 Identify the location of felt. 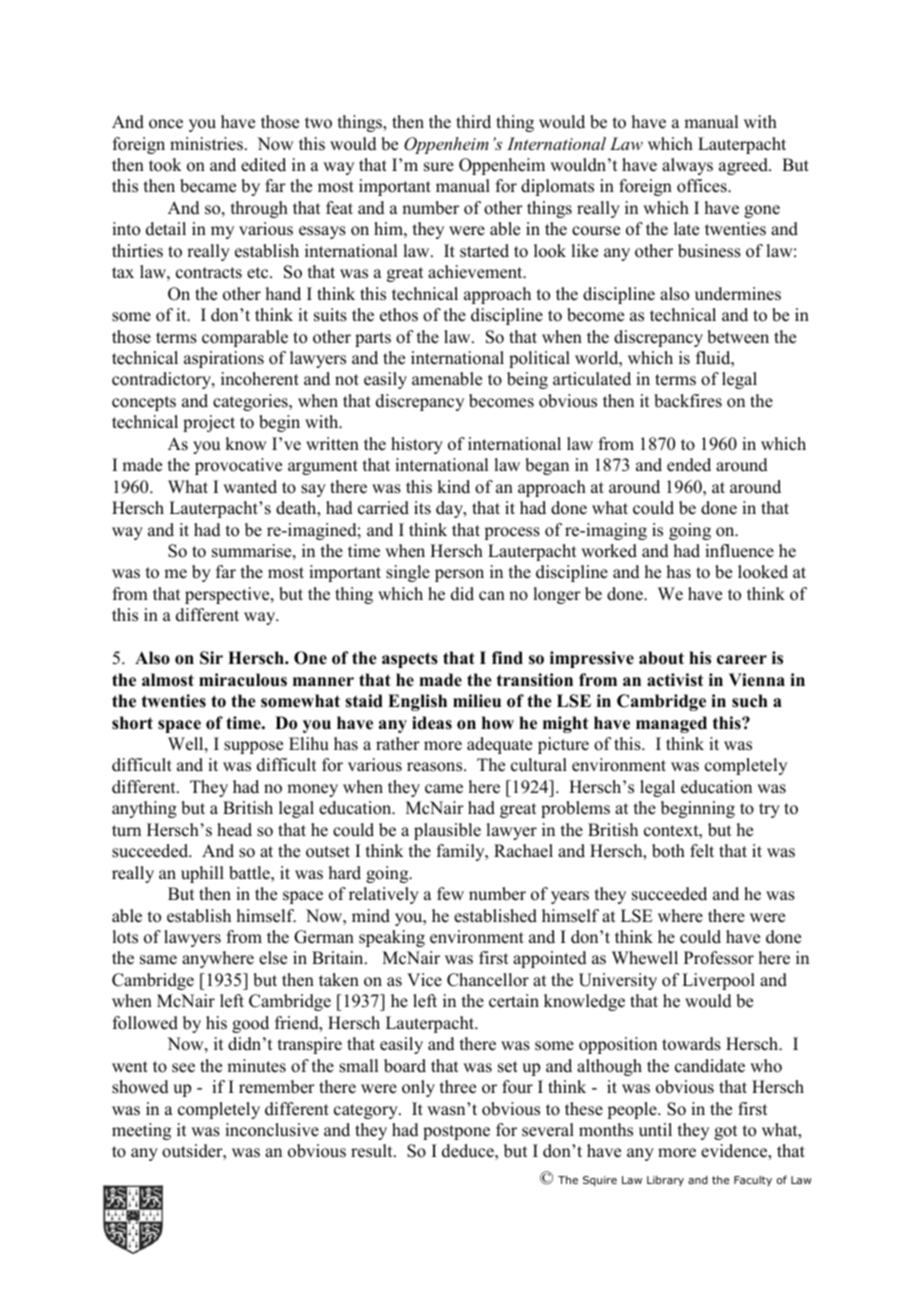
(702, 851).
